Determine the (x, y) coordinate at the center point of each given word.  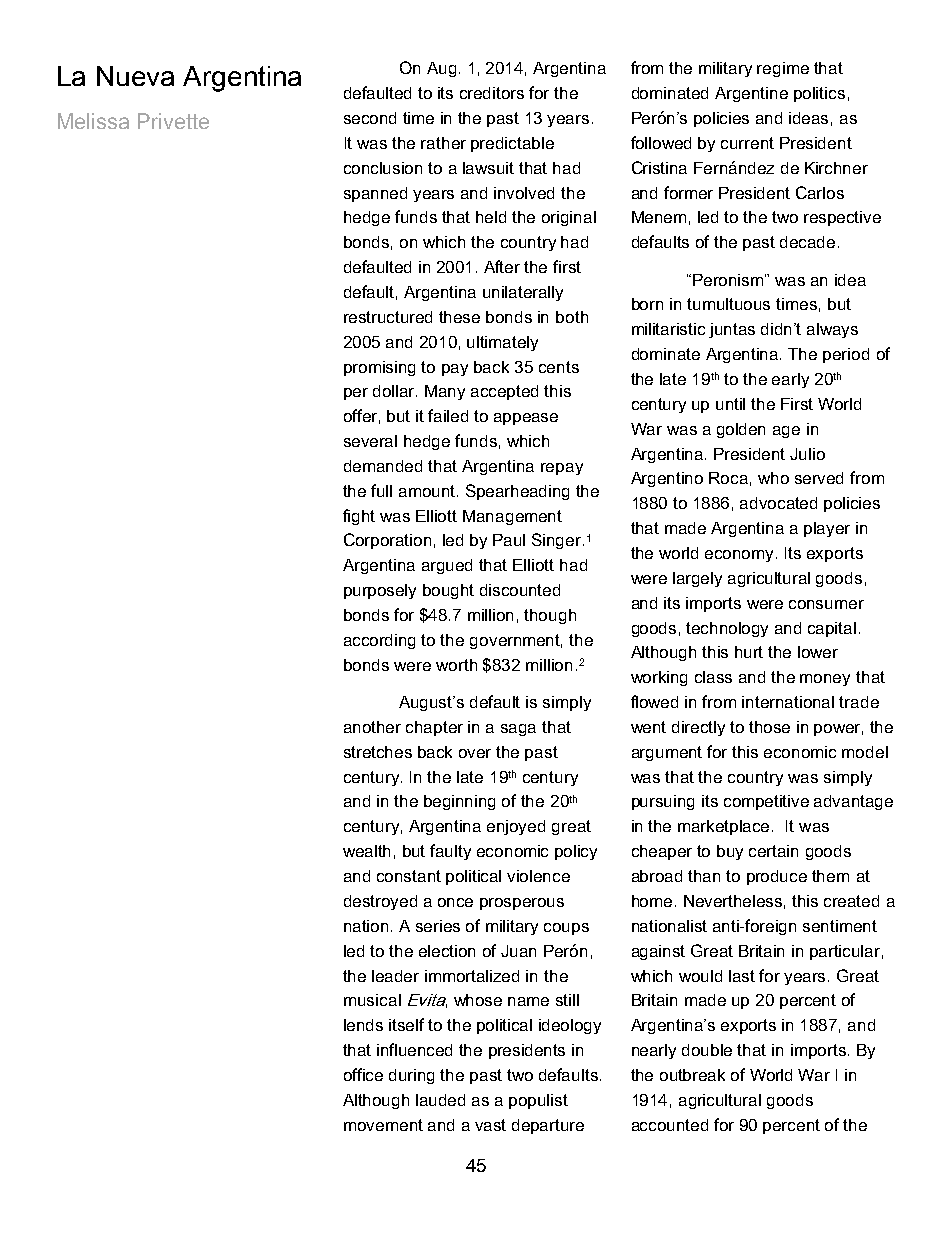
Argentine (751, 94)
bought (448, 591)
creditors (492, 93)
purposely (380, 591)
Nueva (135, 76)
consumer (826, 604)
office (363, 1074)
